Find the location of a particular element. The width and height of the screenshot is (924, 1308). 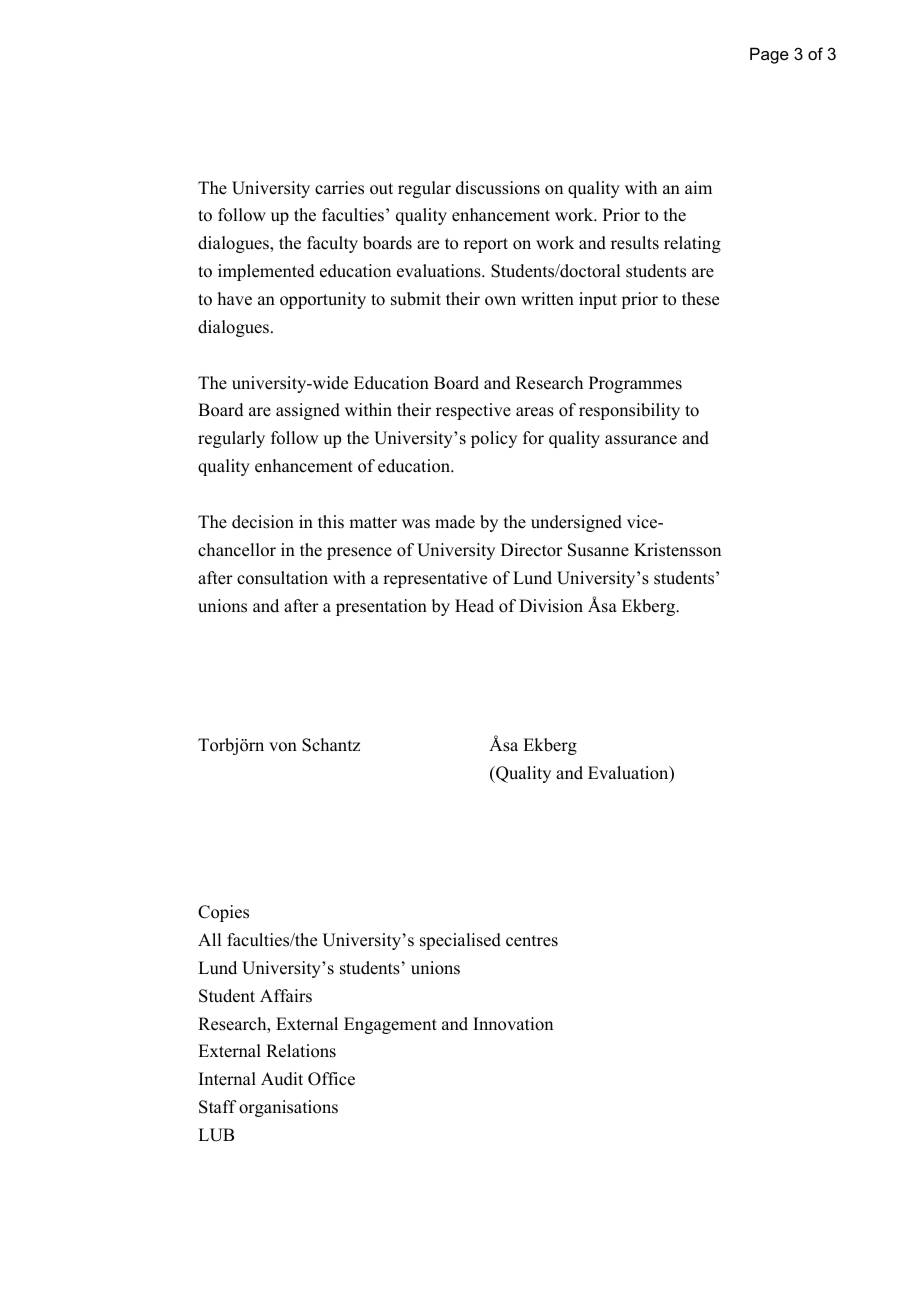

centres is located at coordinates (532, 941).
